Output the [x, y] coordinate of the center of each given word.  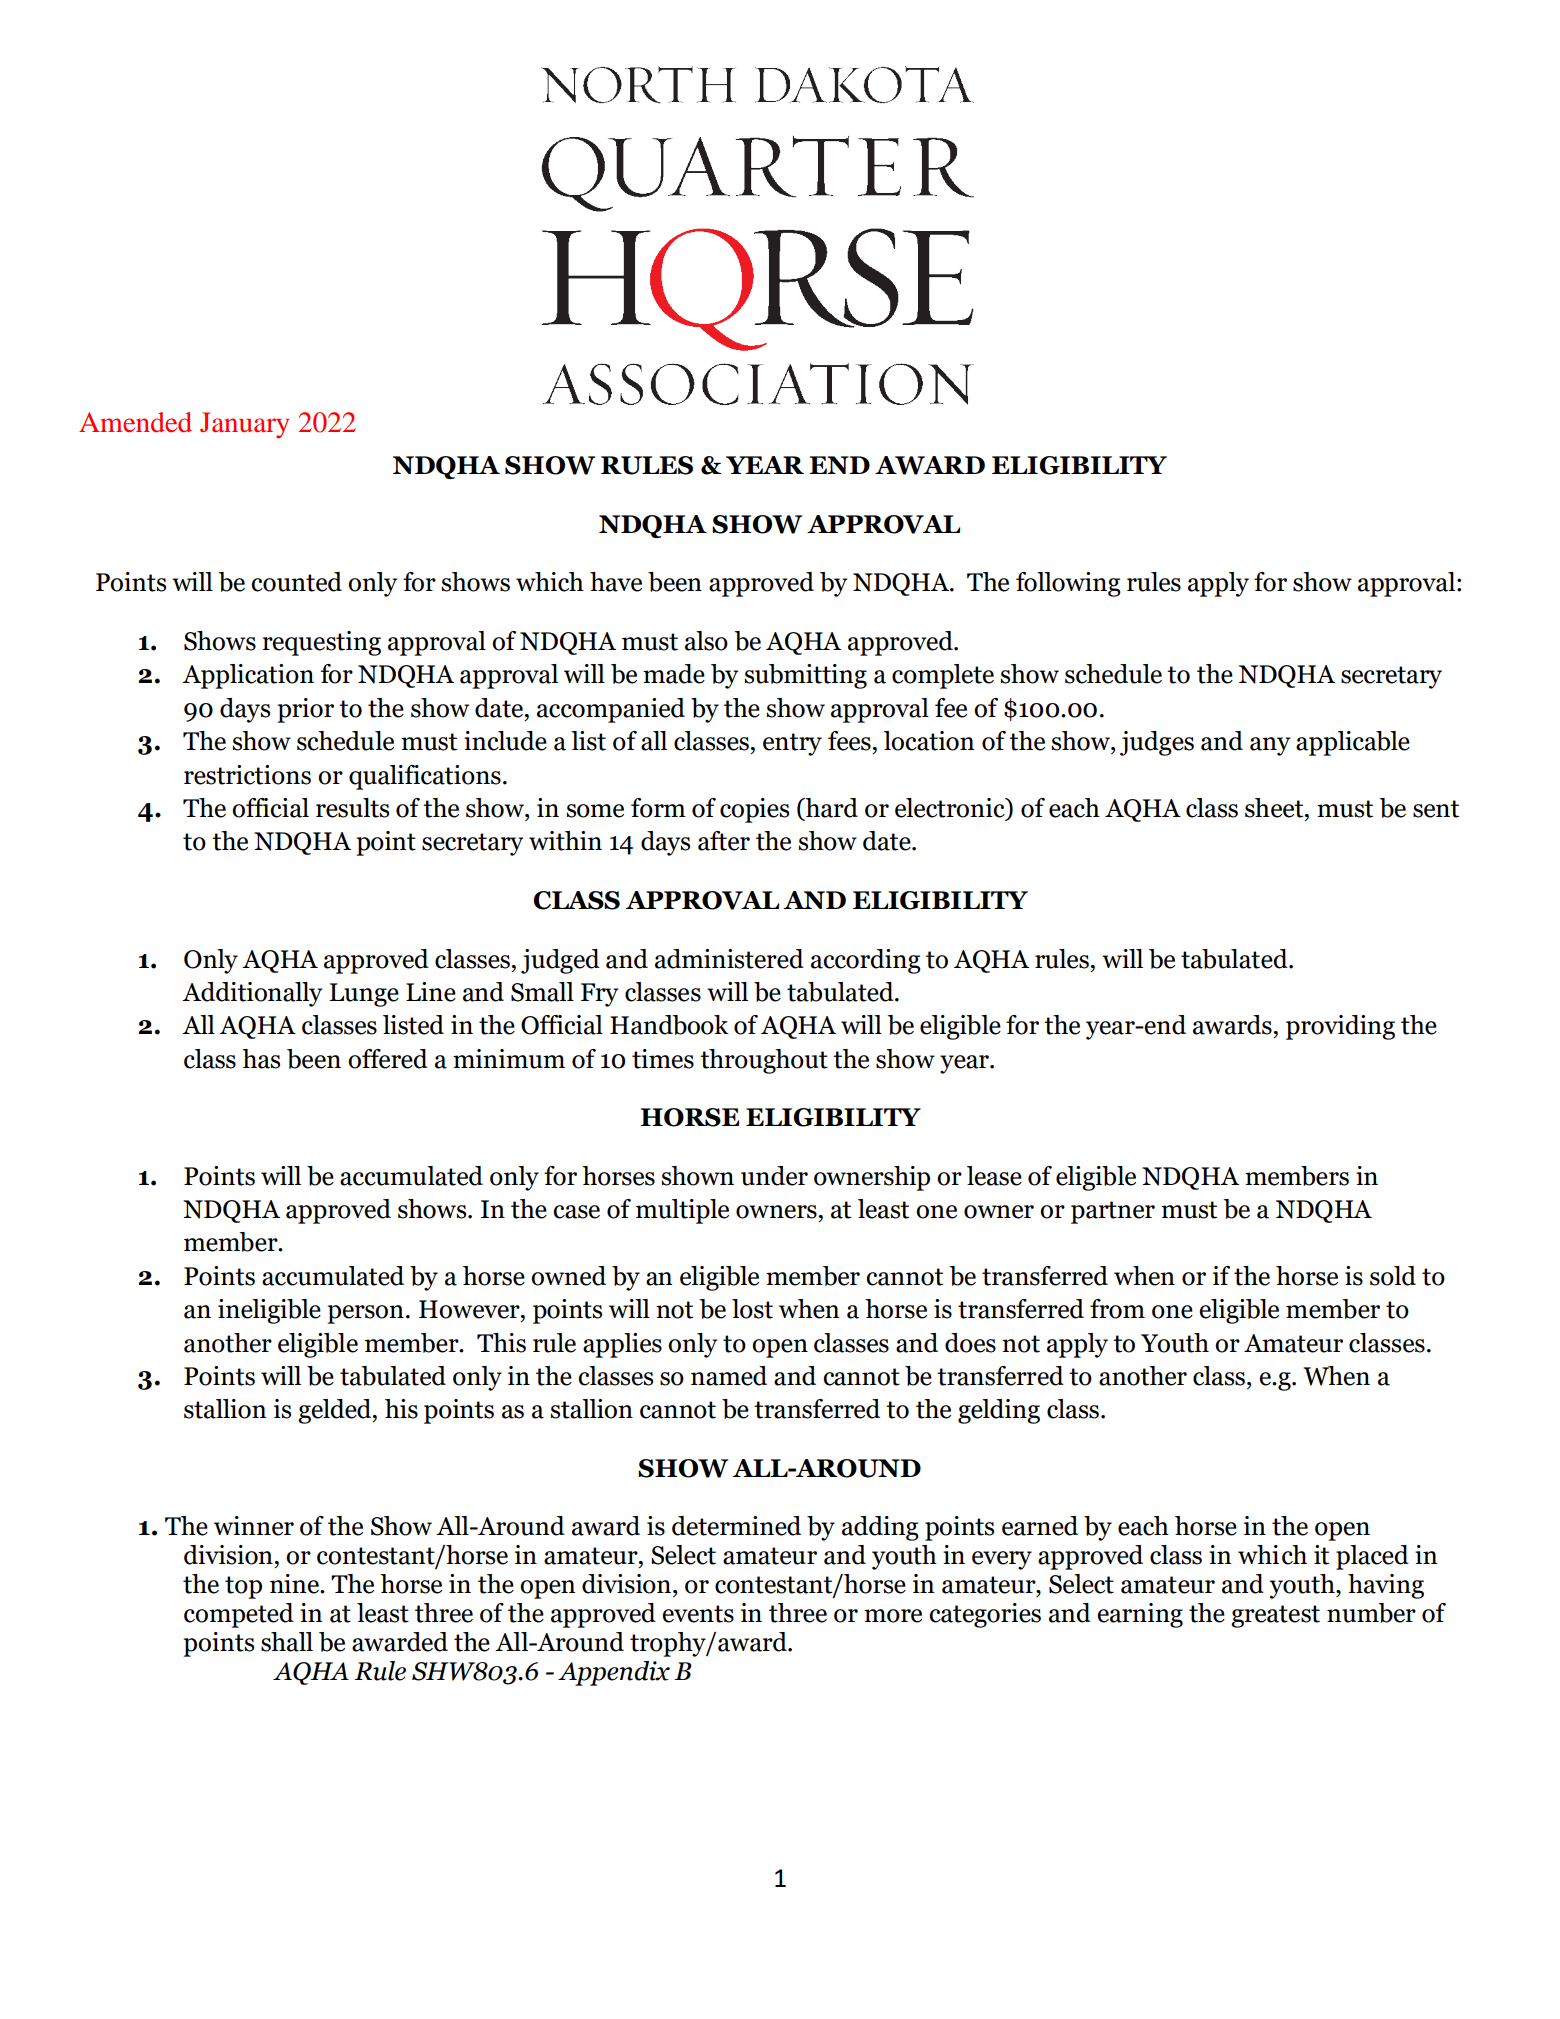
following [1068, 584]
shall [287, 1642]
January [244, 425]
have [616, 582]
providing [1340, 1027]
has [261, 1059]
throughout [764, 1061]
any [1270, 746]
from [1117, 1309]
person [365, 1314]
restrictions [247, 775]
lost [752, 1309]
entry [792, 744]
